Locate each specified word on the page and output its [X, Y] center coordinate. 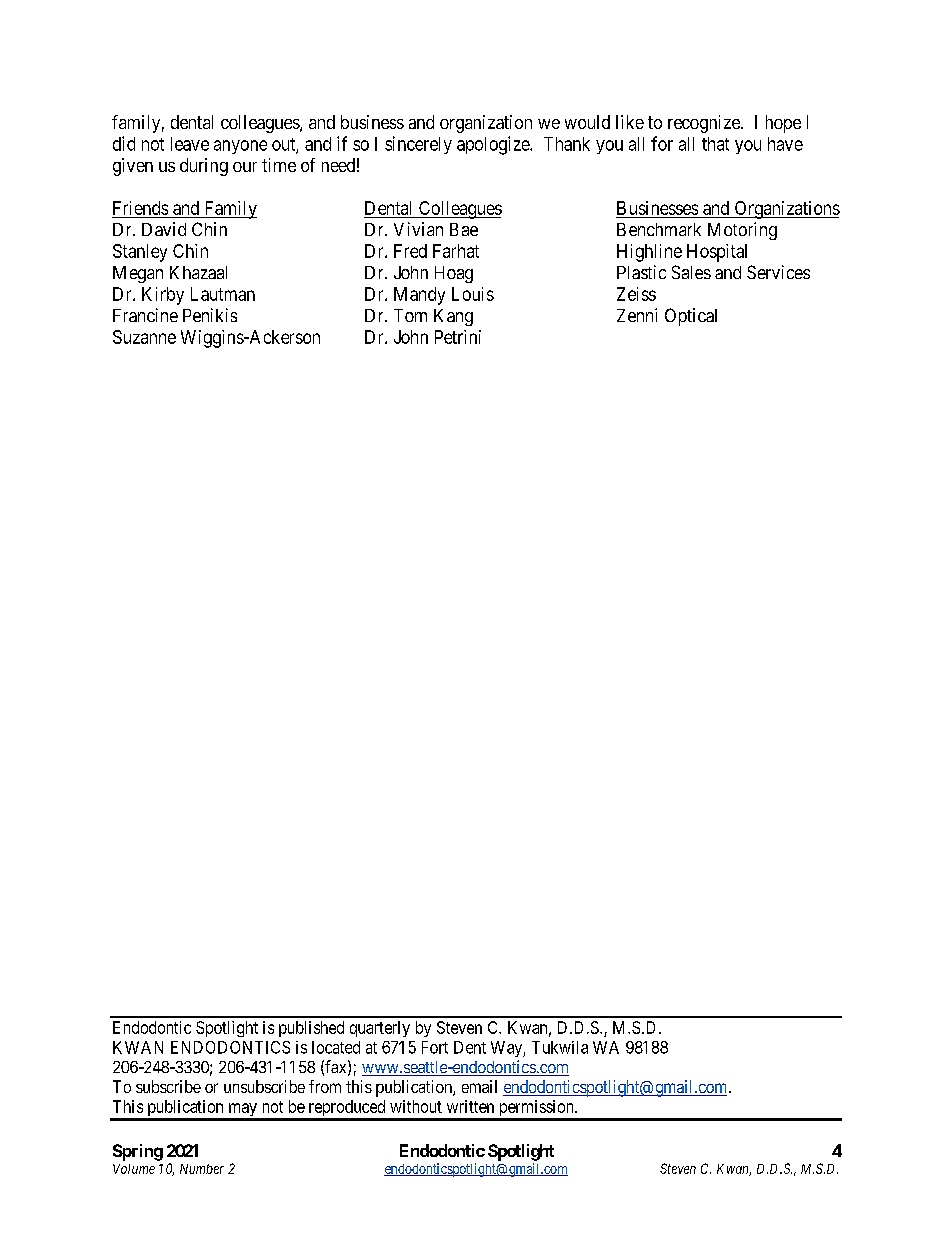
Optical [691, 317]
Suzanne [144, 337]
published [311, 1029]
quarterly [380, 1029]
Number [202, 1169]
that [715, 144]
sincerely [418, 145]
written [470, 1106]
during [204, 167]
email [479, 1086]
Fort [435, 1047]
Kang [453, 317]
